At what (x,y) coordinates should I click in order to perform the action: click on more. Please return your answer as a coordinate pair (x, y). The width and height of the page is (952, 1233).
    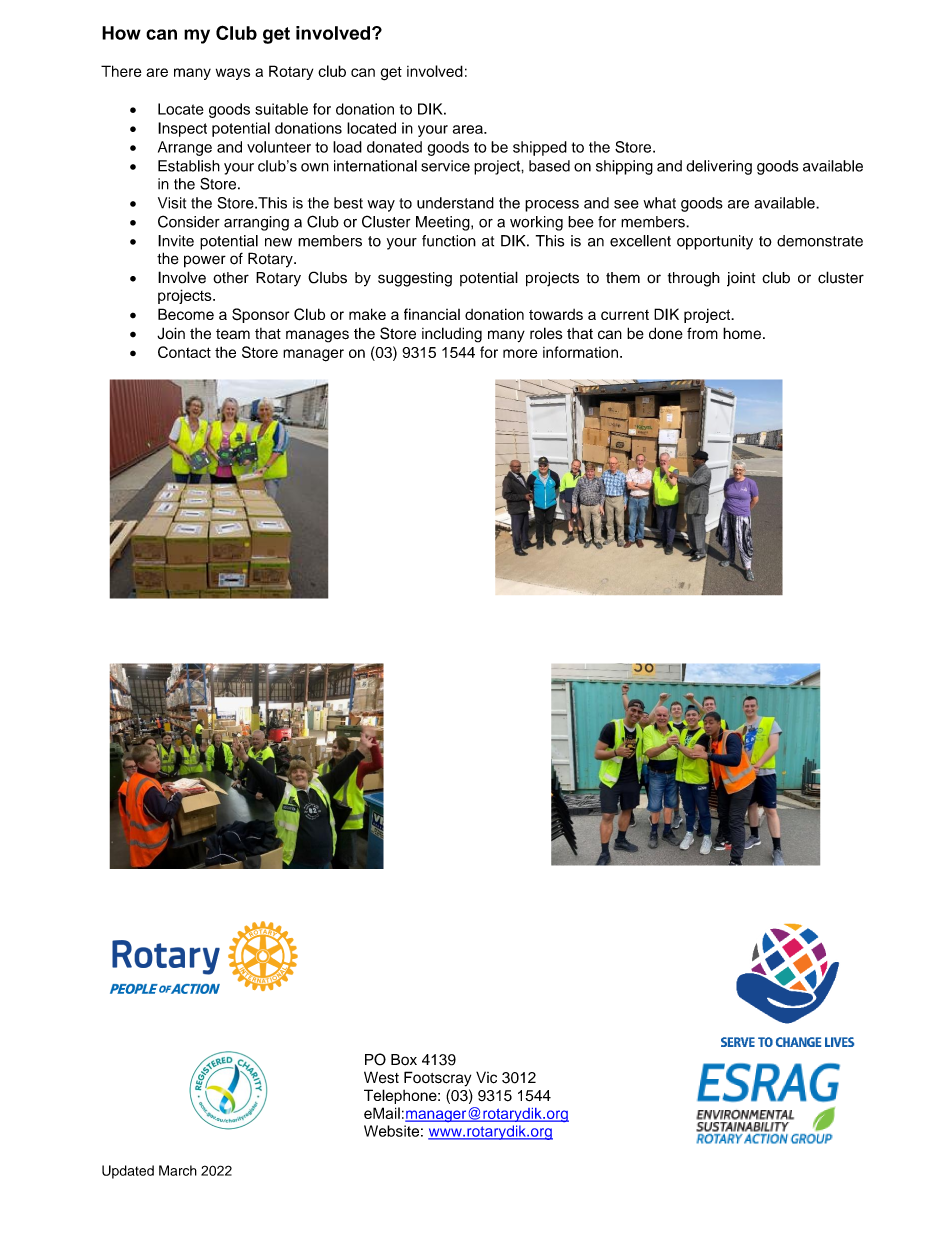
    Looking at the image, I should click on (520, 353).
